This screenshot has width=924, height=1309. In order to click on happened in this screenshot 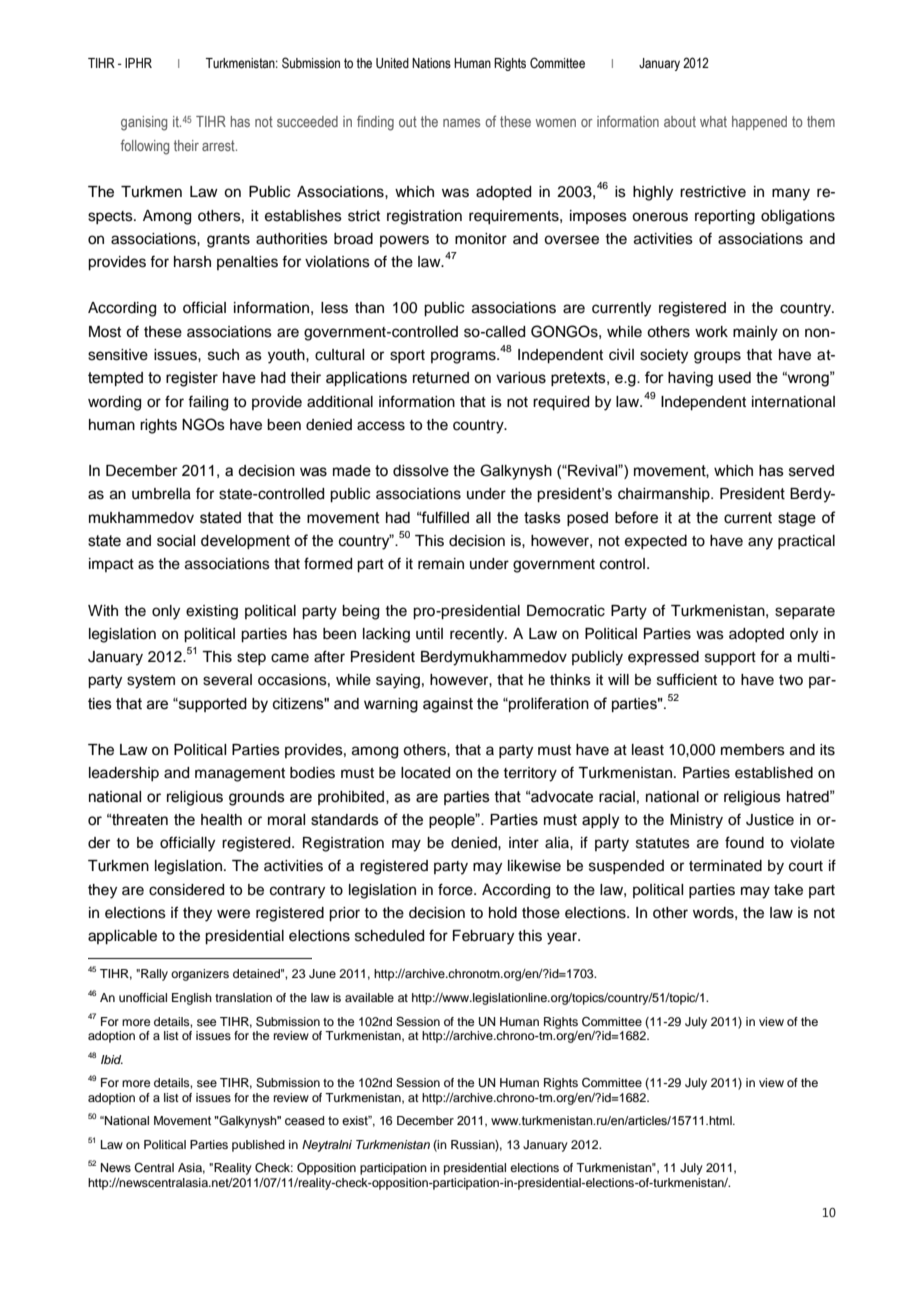, I will do `click(759, 123)`.
